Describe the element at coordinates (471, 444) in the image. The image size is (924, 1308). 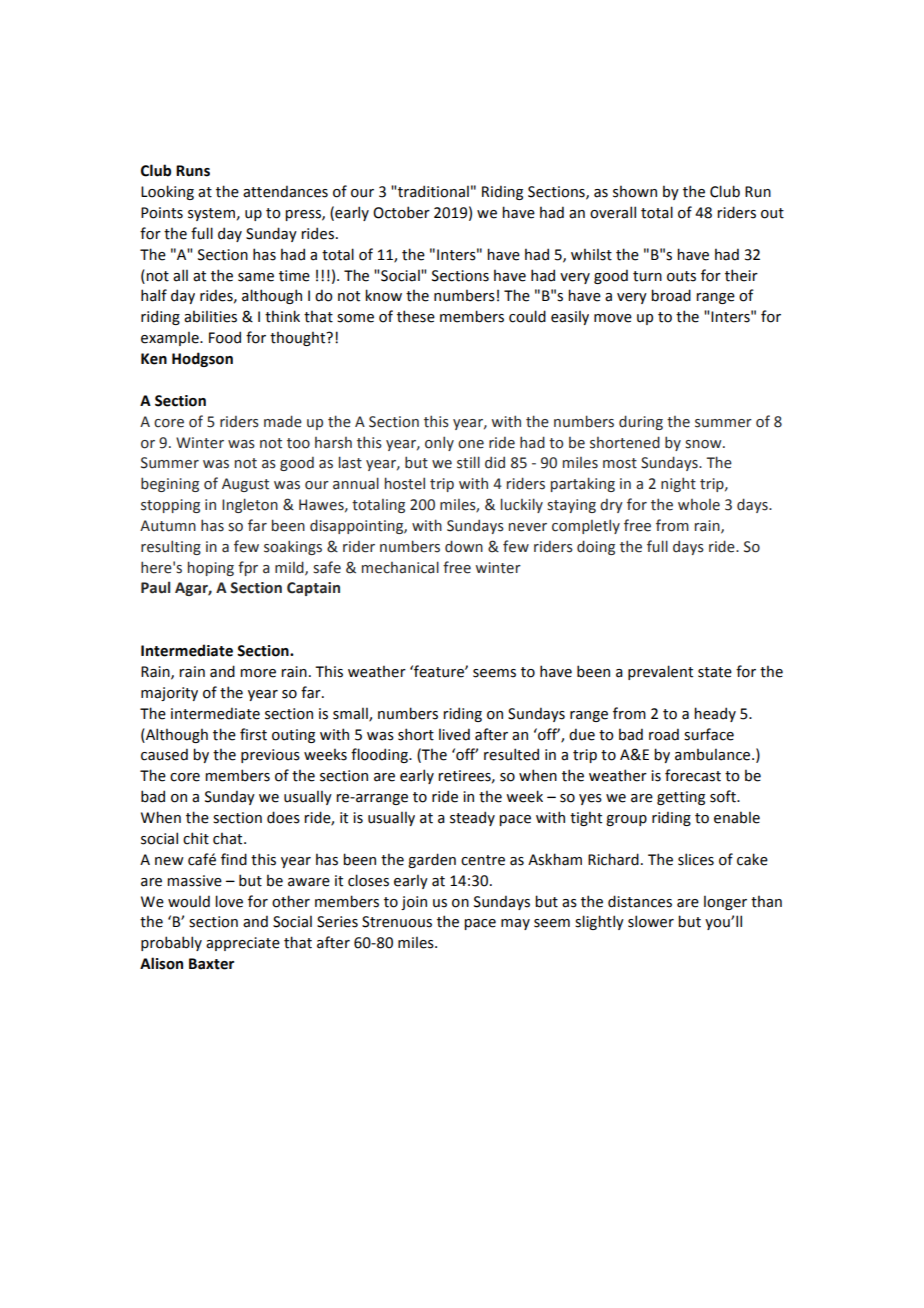
I see `one` at that location.
